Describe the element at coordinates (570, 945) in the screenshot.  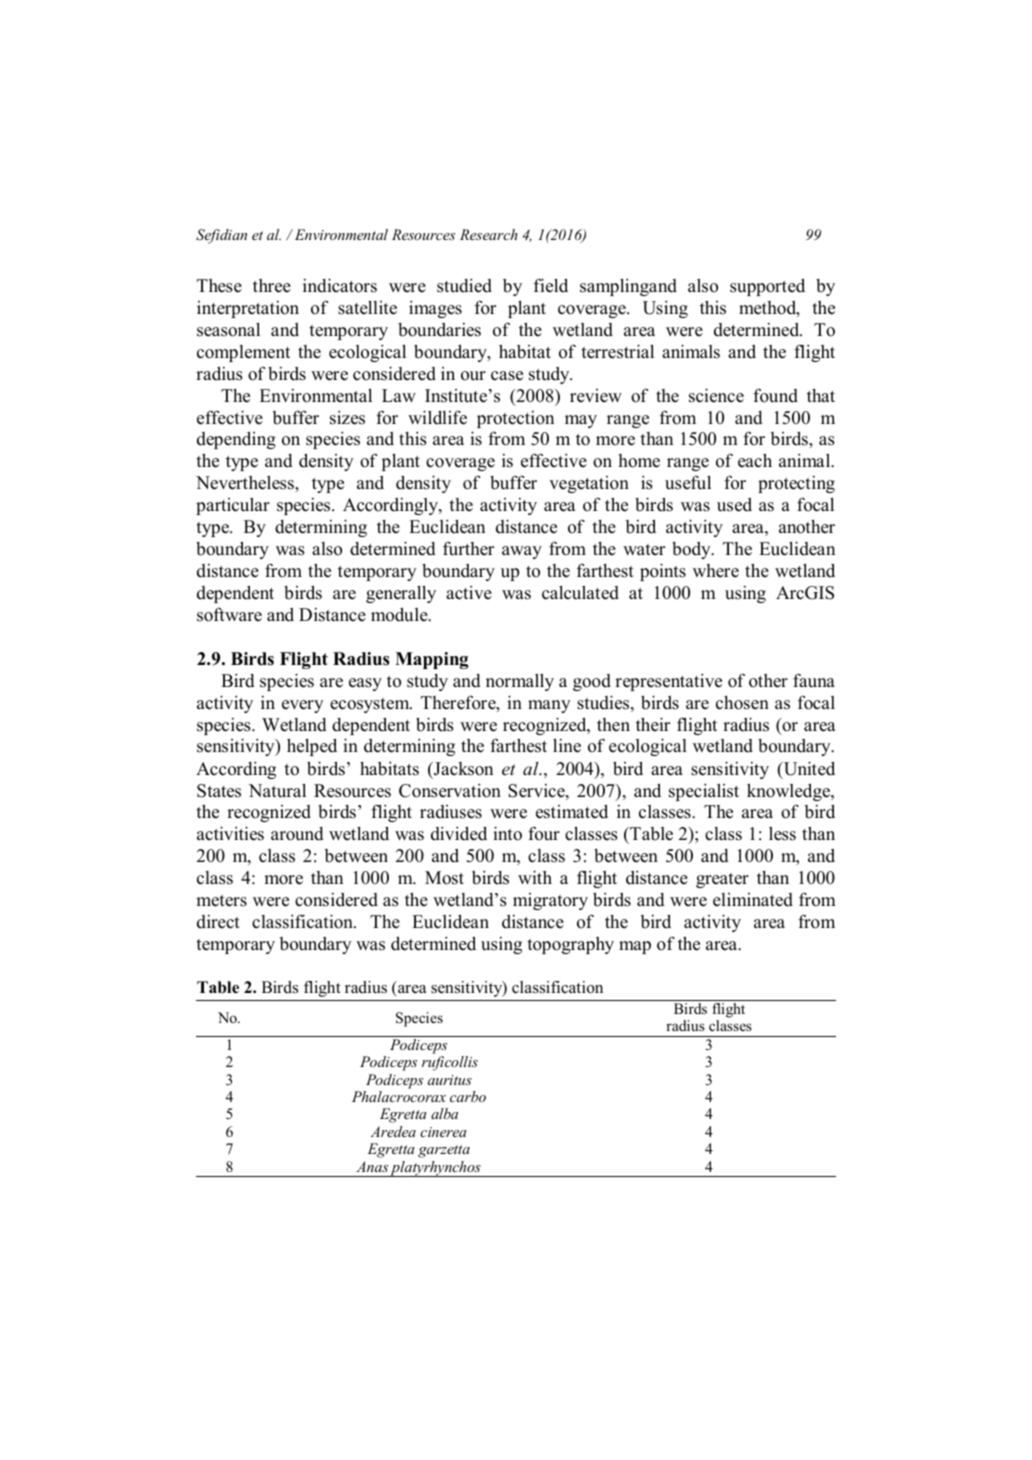
I see `topography` at that location.
